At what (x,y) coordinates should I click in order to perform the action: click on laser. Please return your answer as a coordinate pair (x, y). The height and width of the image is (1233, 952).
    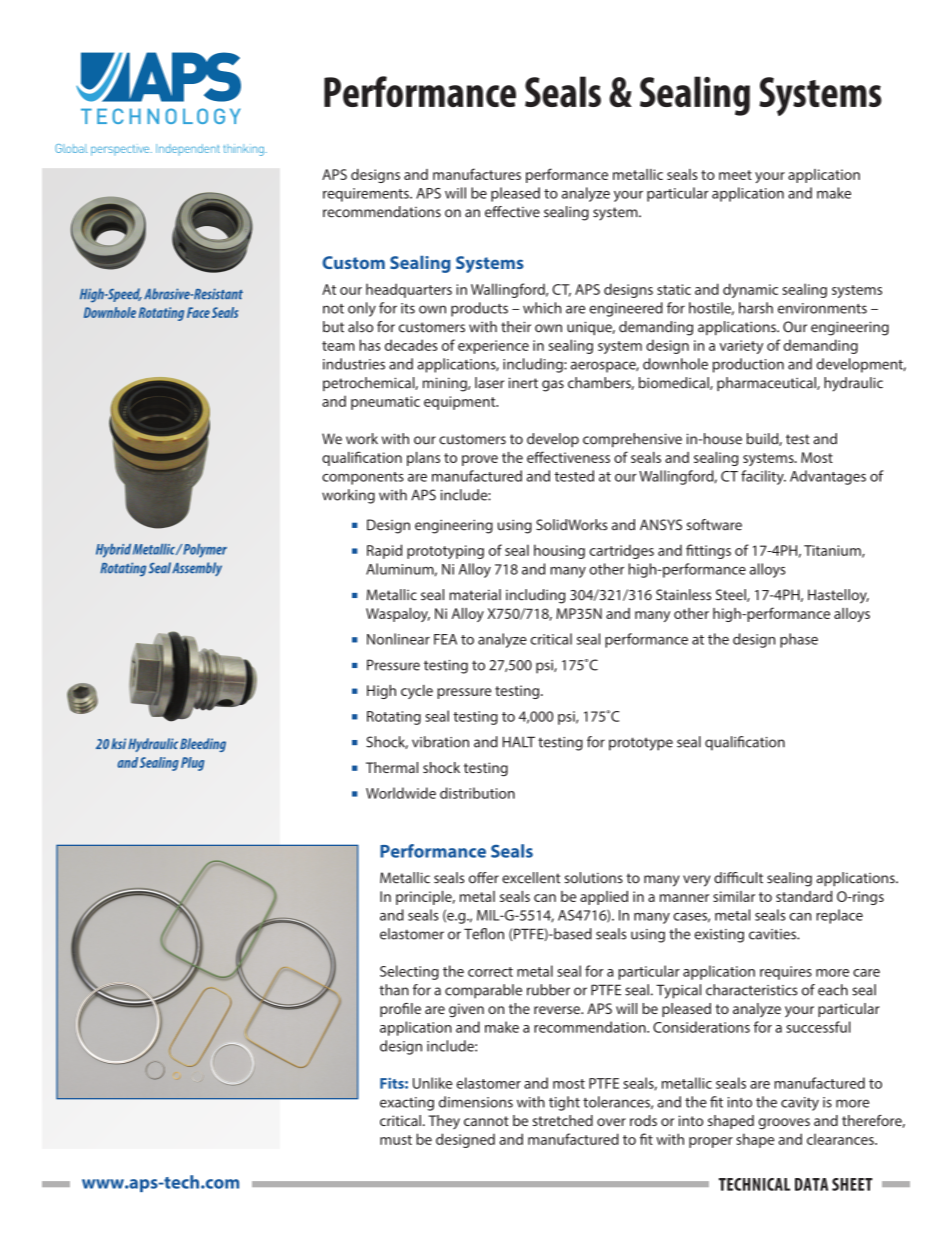
    Looking at the image, I should click on (489, 383).
